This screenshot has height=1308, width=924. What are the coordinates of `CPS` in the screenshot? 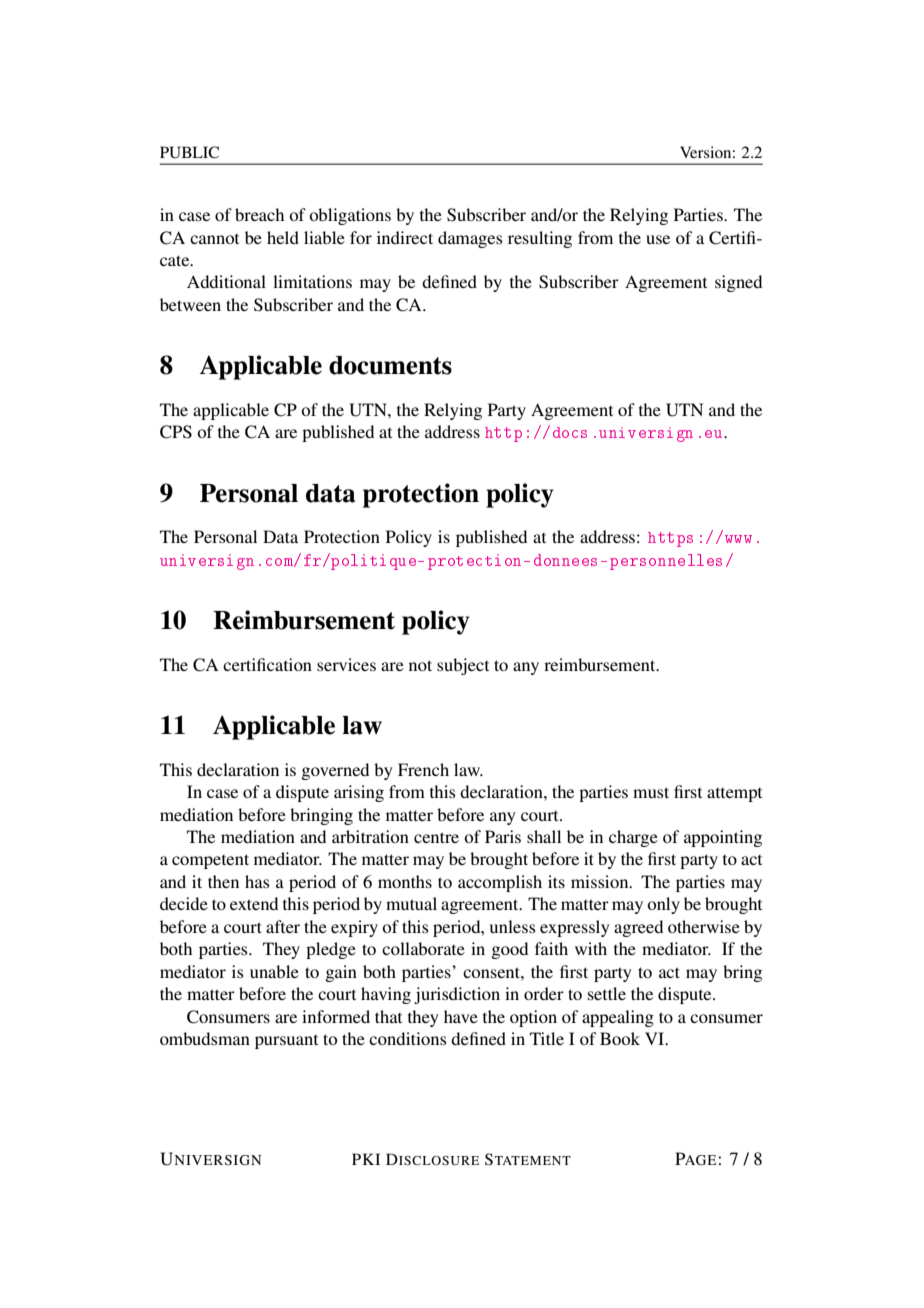 It's located at (176, 432).
